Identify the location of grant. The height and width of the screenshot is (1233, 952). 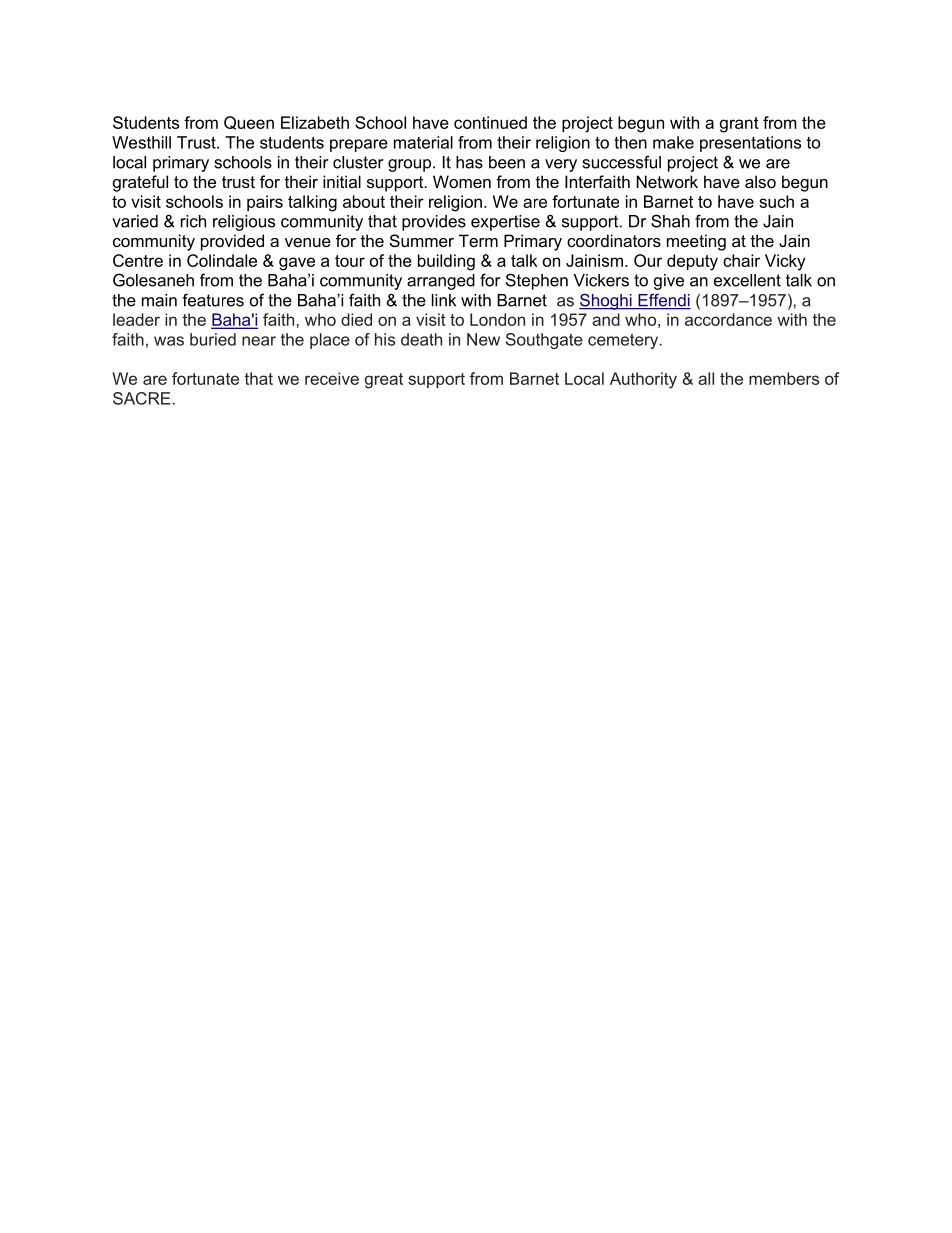
(739, 125).
